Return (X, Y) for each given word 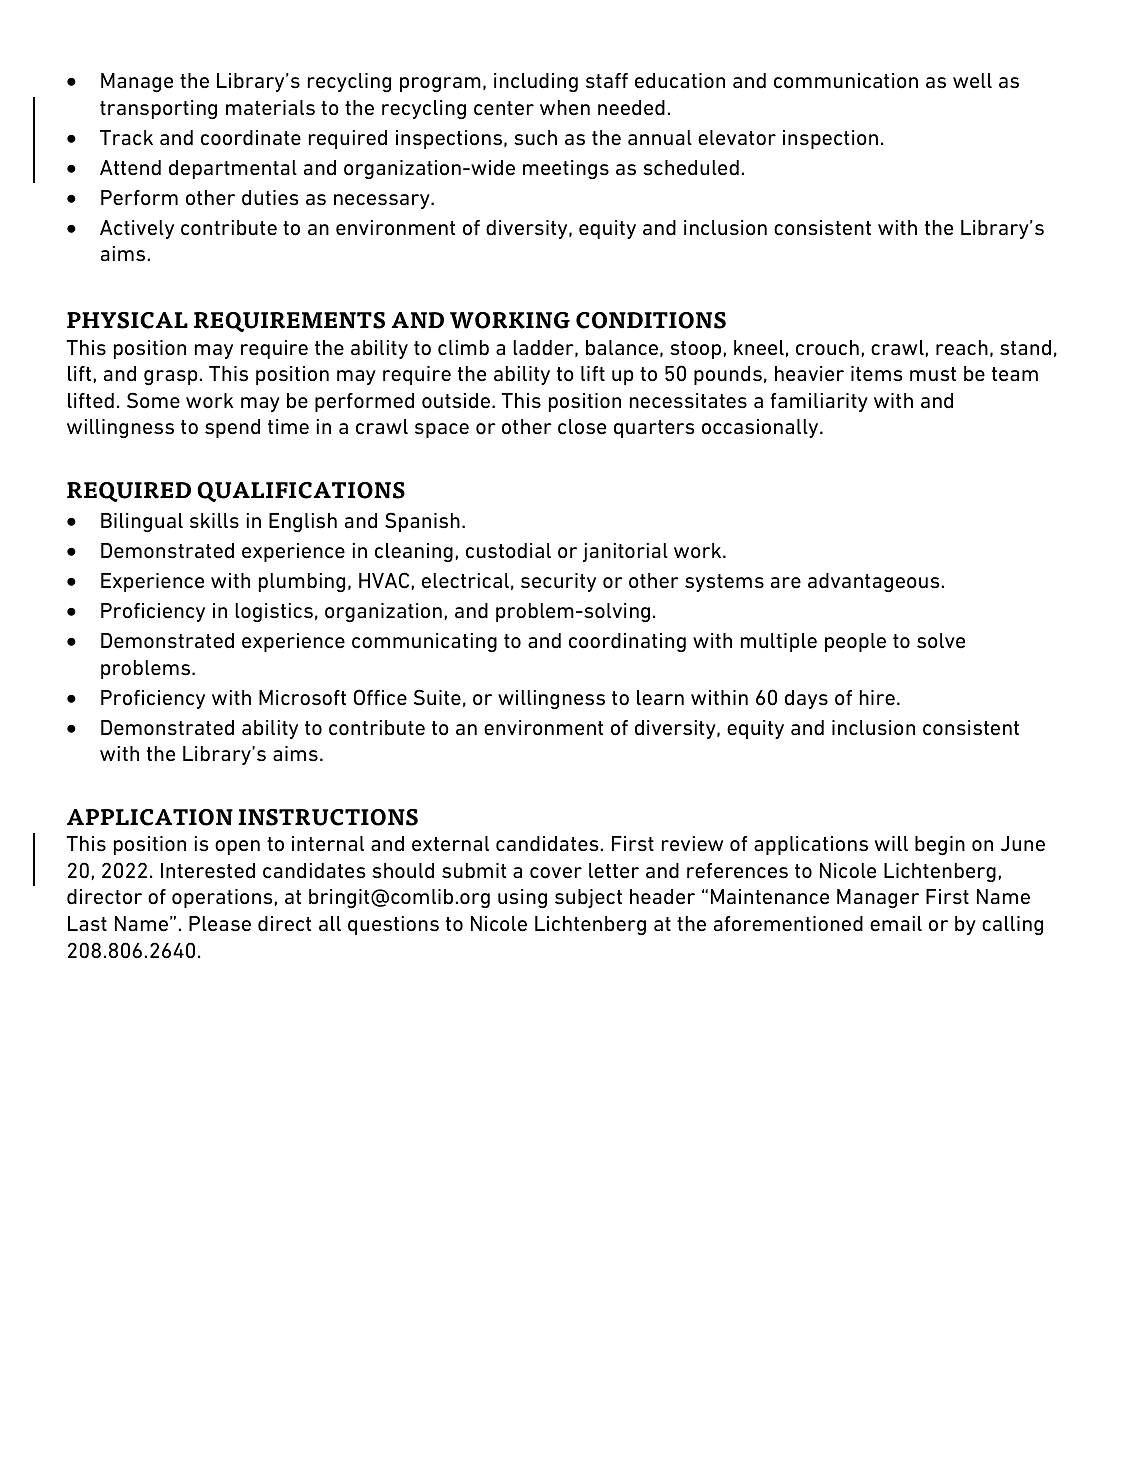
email (896, 923)
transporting (158, 109)
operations (222, 898)
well (972, 81)
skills (214, 521)
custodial (508, 551)
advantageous (874, 582)
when (565, 108)
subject (588, 898)
